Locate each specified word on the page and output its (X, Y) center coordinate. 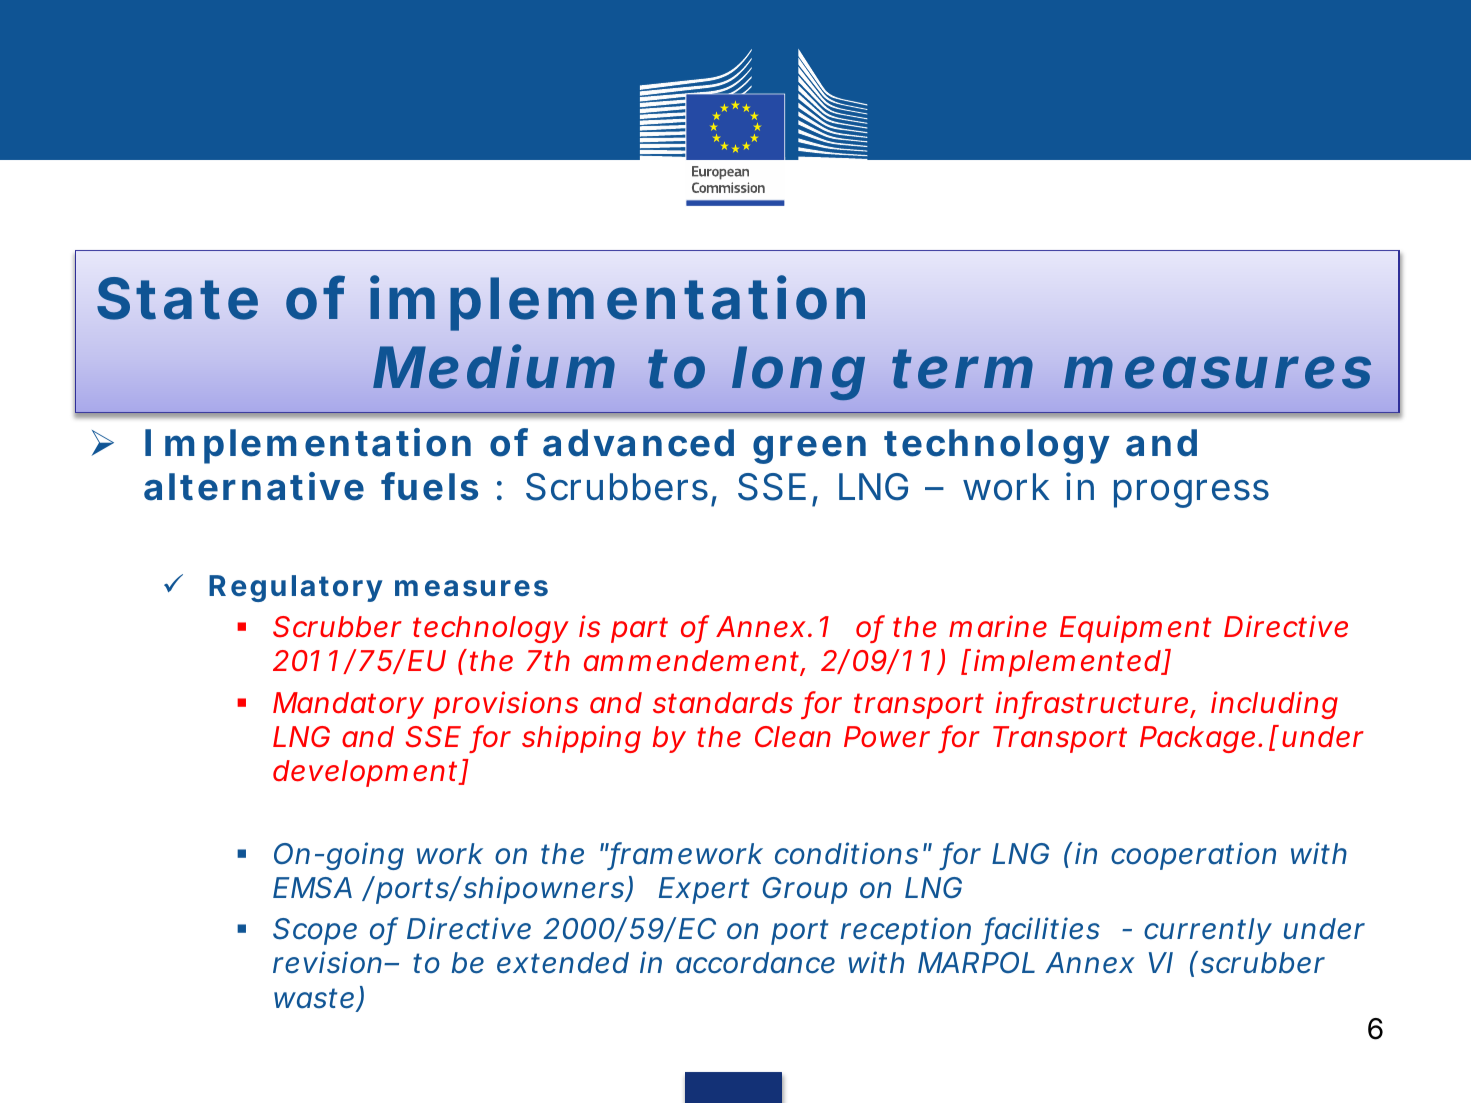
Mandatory (348, 705)
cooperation (1193, 856)
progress (1191, 493)
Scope (315, 931)
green (809, 449)
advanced (638, 443)
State (177, 298)
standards (723, 703)
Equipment (1135, 629)
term (962, 369)
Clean (793, 737)
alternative (254, 486)
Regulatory (296, 588)
